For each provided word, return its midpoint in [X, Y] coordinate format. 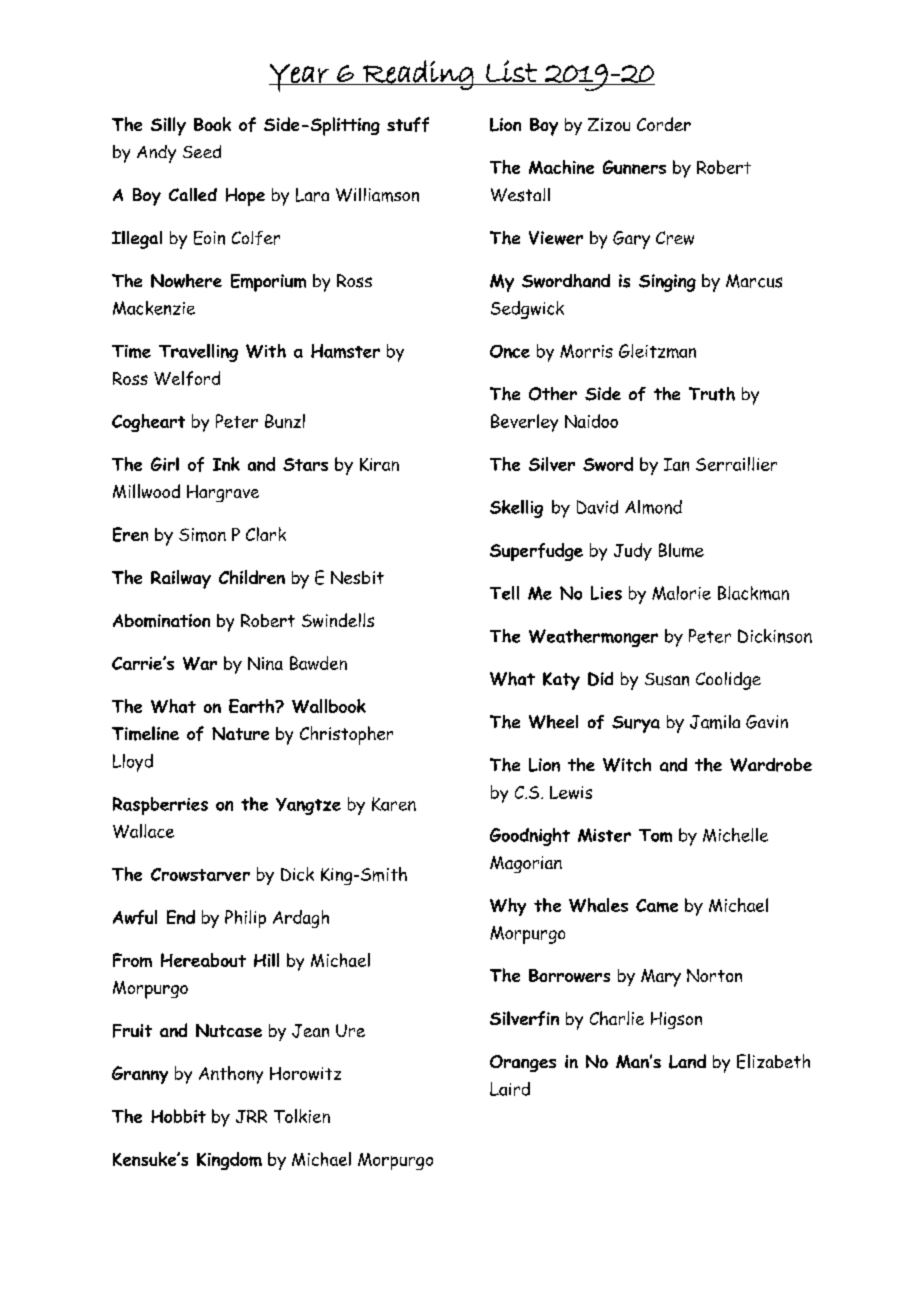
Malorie [681, 593]
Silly [168, 126]
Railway [181, 579]
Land [687, 1061]
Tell [504, 593]
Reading [418, 75]
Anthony [231, 1075]
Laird [510, 1089]
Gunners [634, 167]
